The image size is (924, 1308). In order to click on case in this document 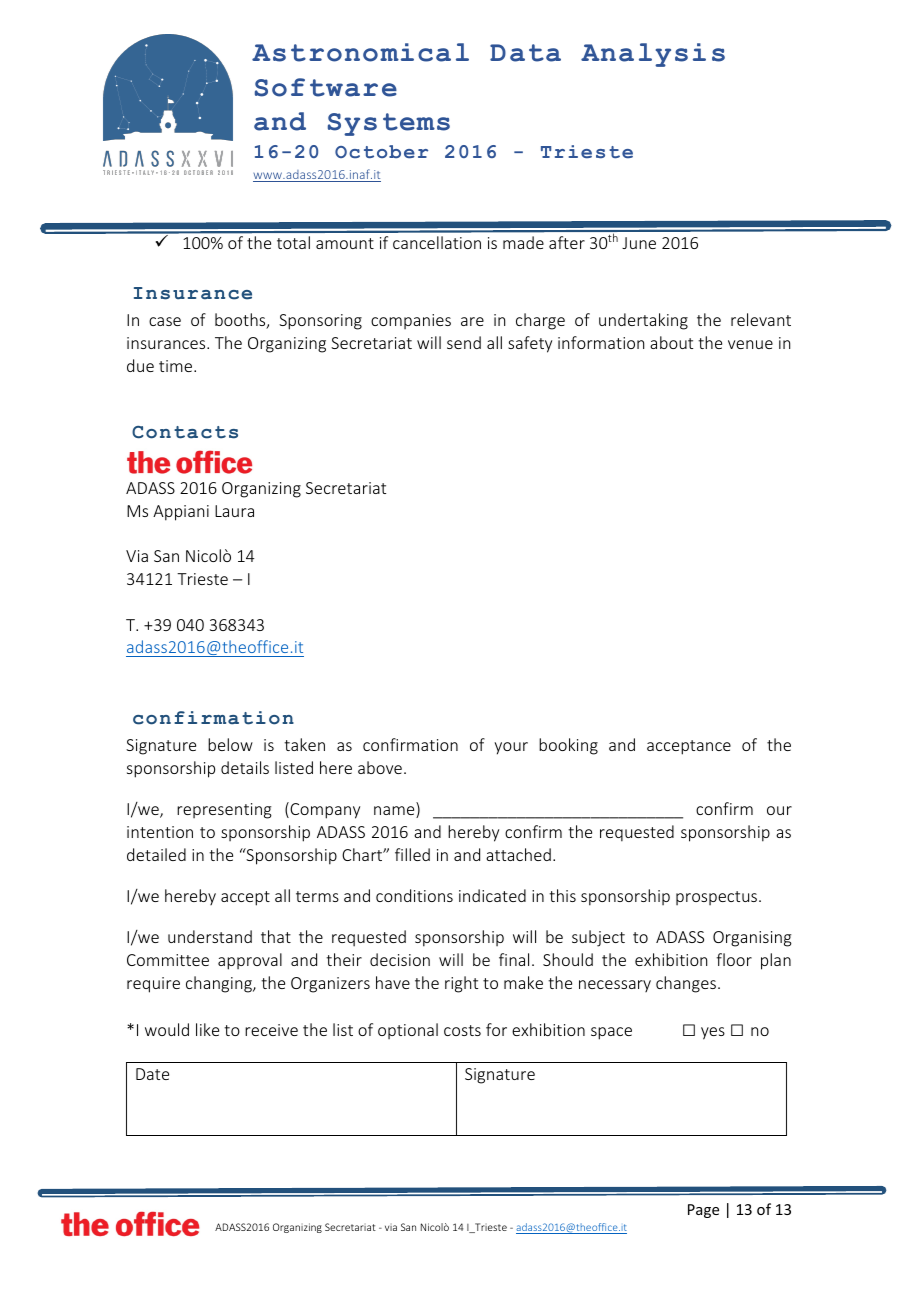, I will do `click(165, 321)`.
